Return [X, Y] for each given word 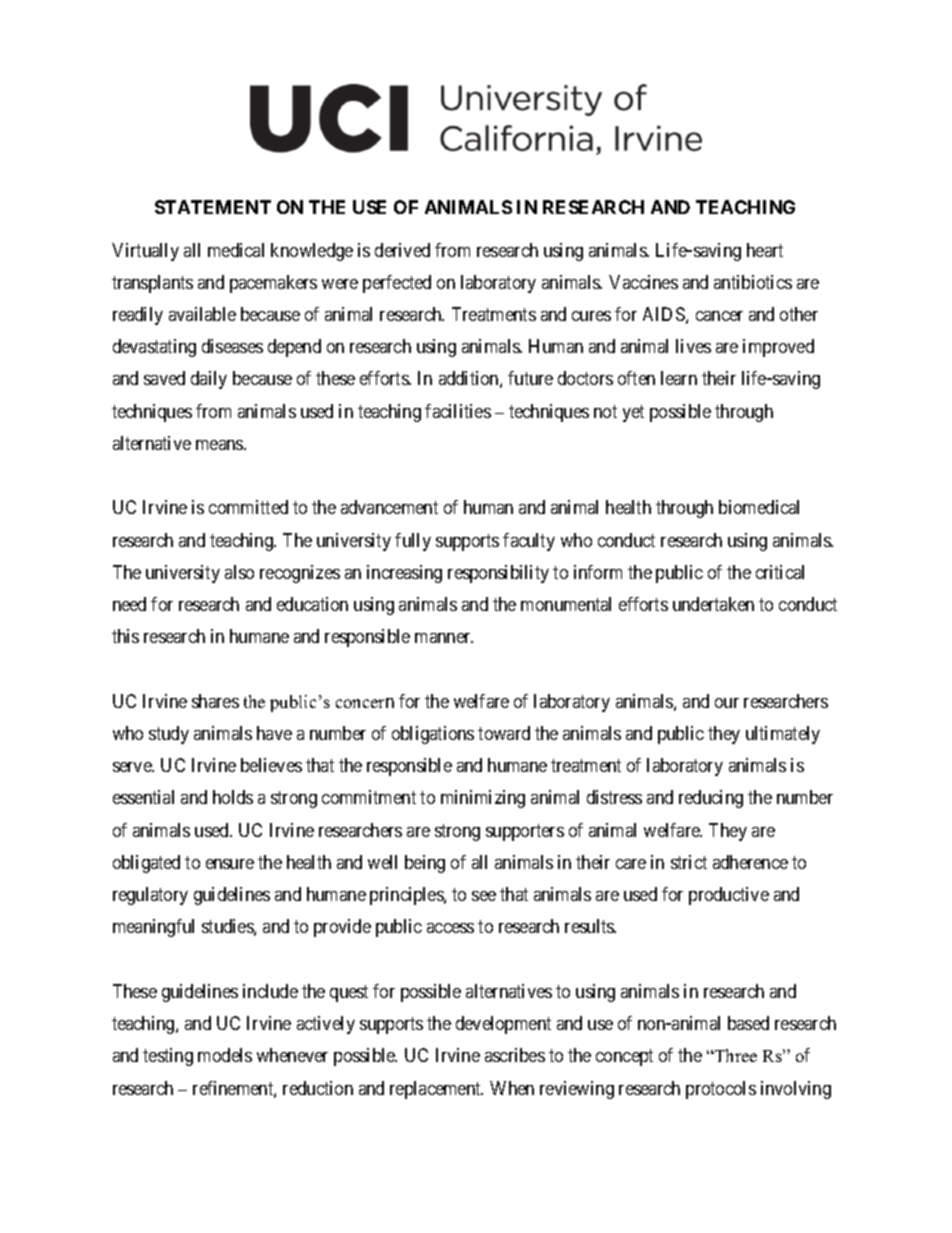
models [225, 1055]
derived [402, 250]
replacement [436, 1090]
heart [765, 250]
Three [735, 1055]
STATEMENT [213, 207]
